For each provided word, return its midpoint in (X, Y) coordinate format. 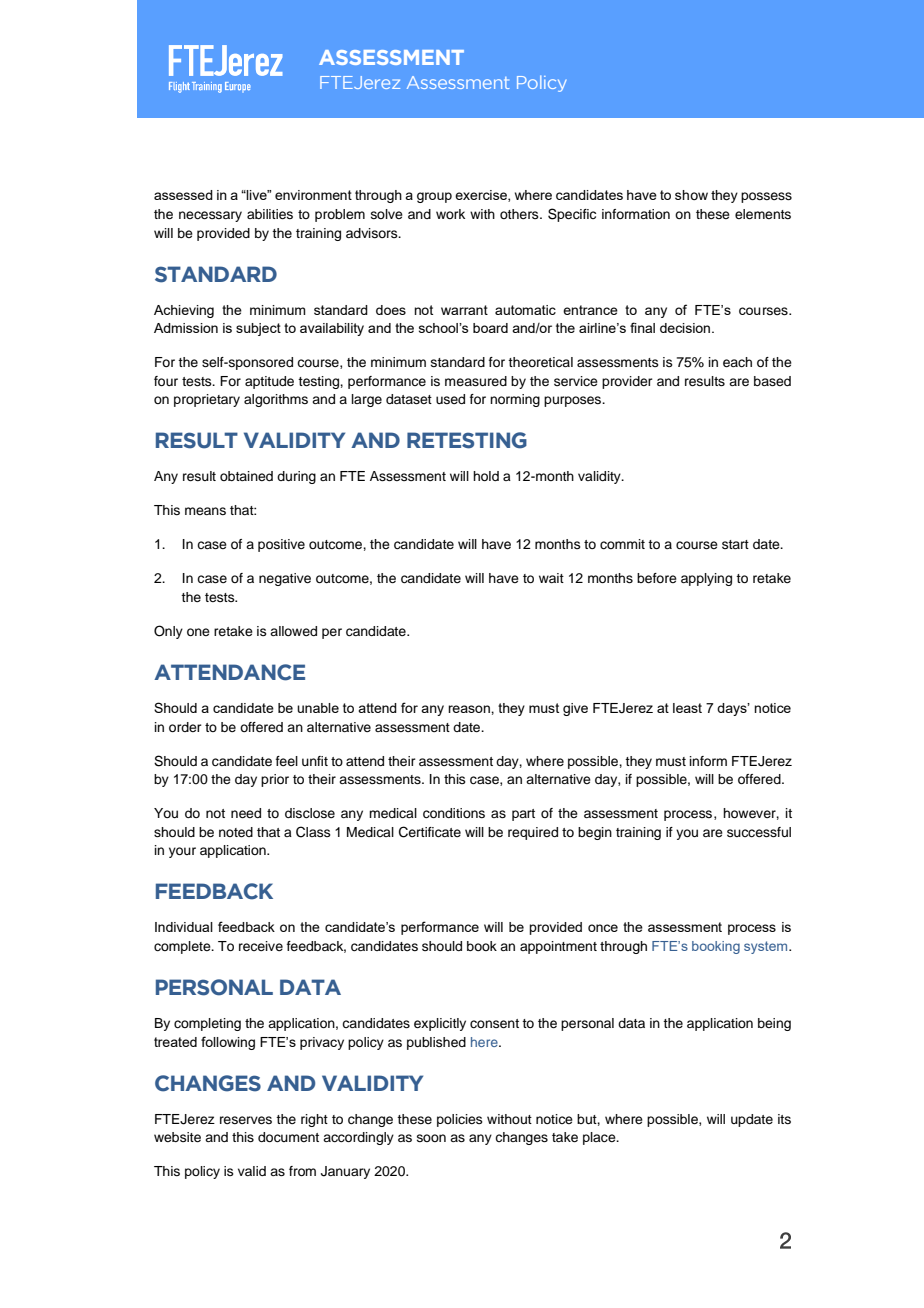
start (735, 544)
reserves (246, 1120)
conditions (454, 813)
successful (759, 832)
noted (236, 832)
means (205, 511)
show (691, 195)
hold (486, 476)
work (450, 214)
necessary (210, 216)
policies (460, 1120)
